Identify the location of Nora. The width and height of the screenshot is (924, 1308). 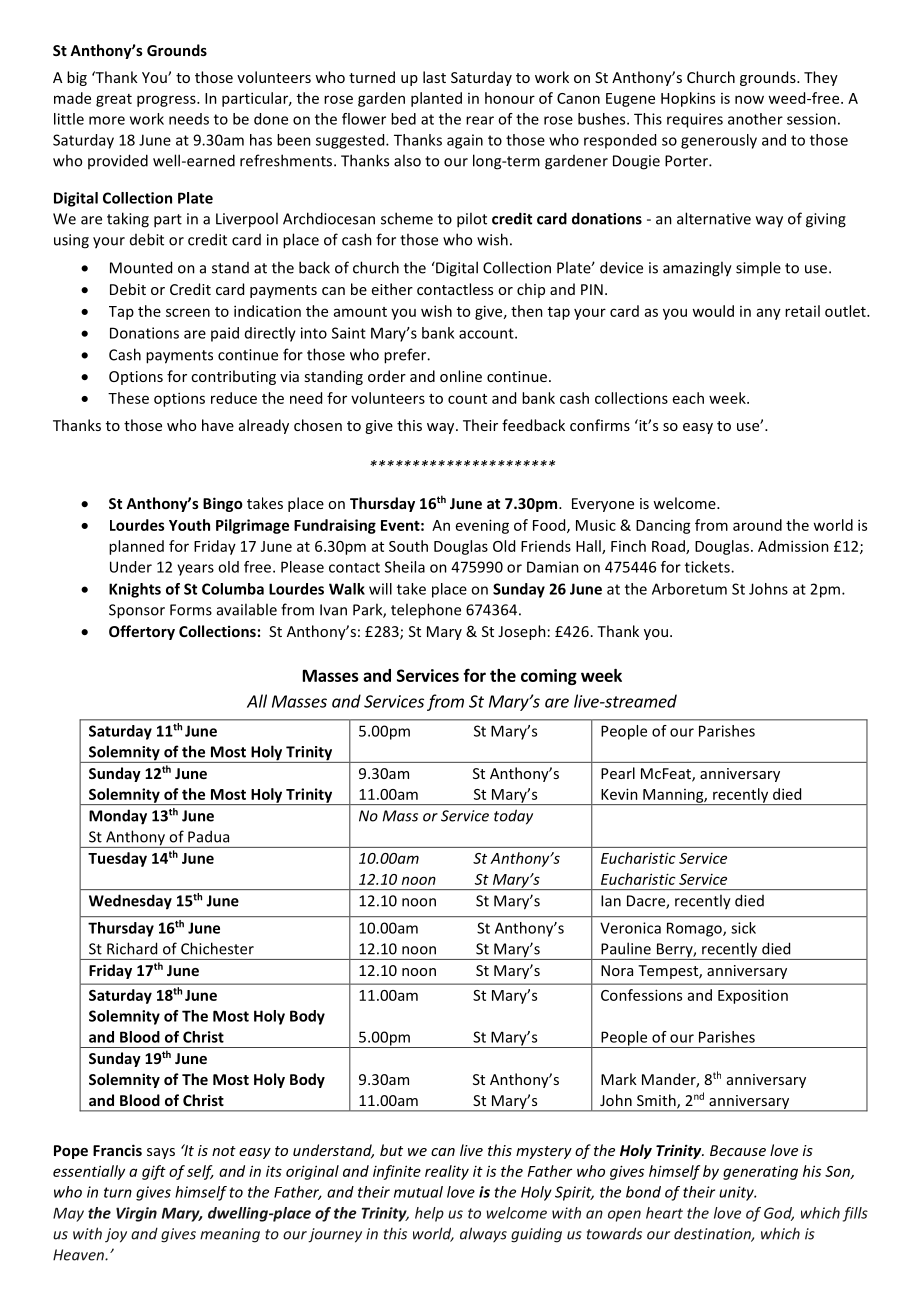
(617, 970).
